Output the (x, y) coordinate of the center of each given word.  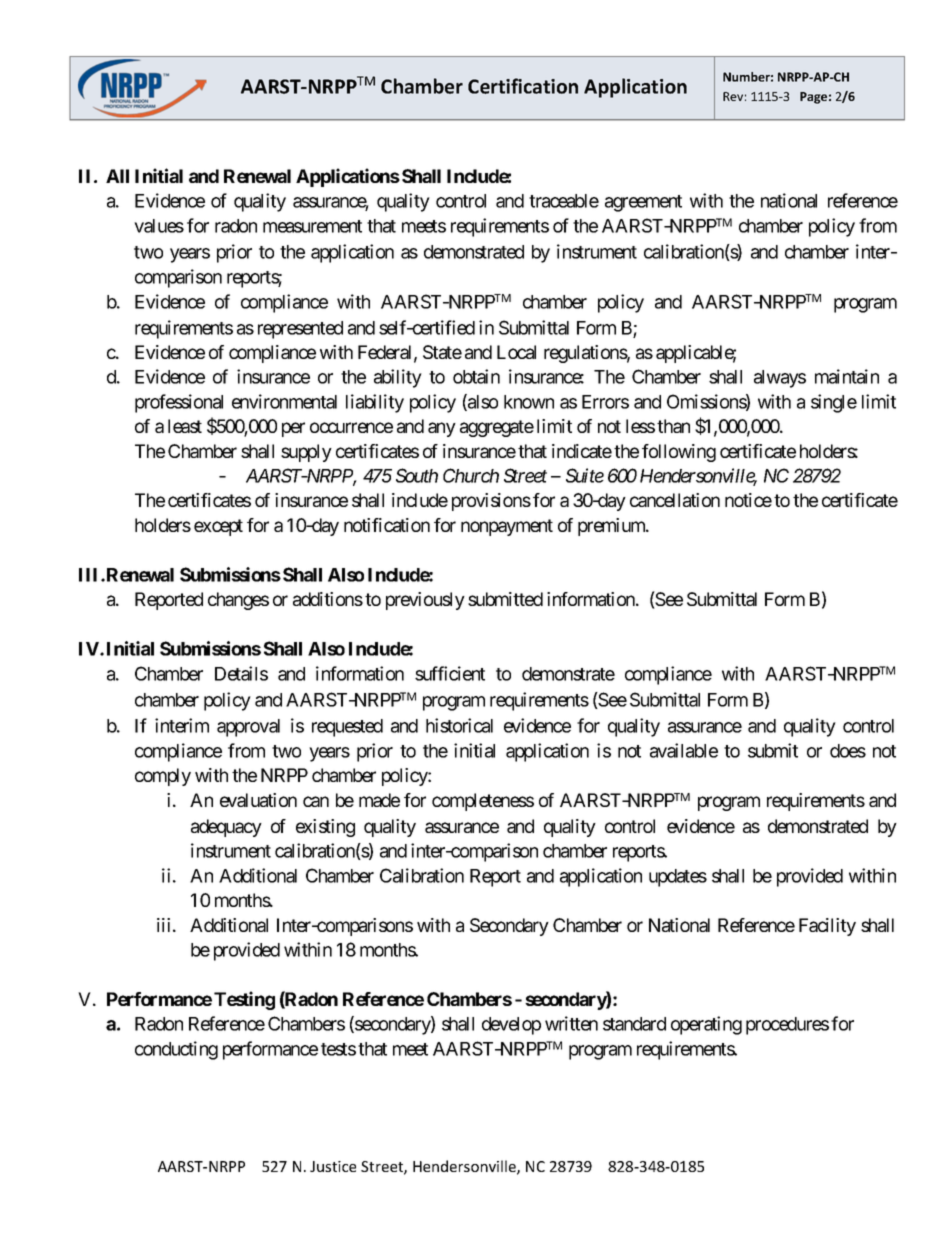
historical (459, 725)
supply (306, 453)
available (684, 750)
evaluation (258, 800)
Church (471, 475)
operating (706, 1025)
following (679, 453)
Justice (333, 1166)
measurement (312, 226)
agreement (643, 203)
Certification (523, 86)
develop (511, 1026)
